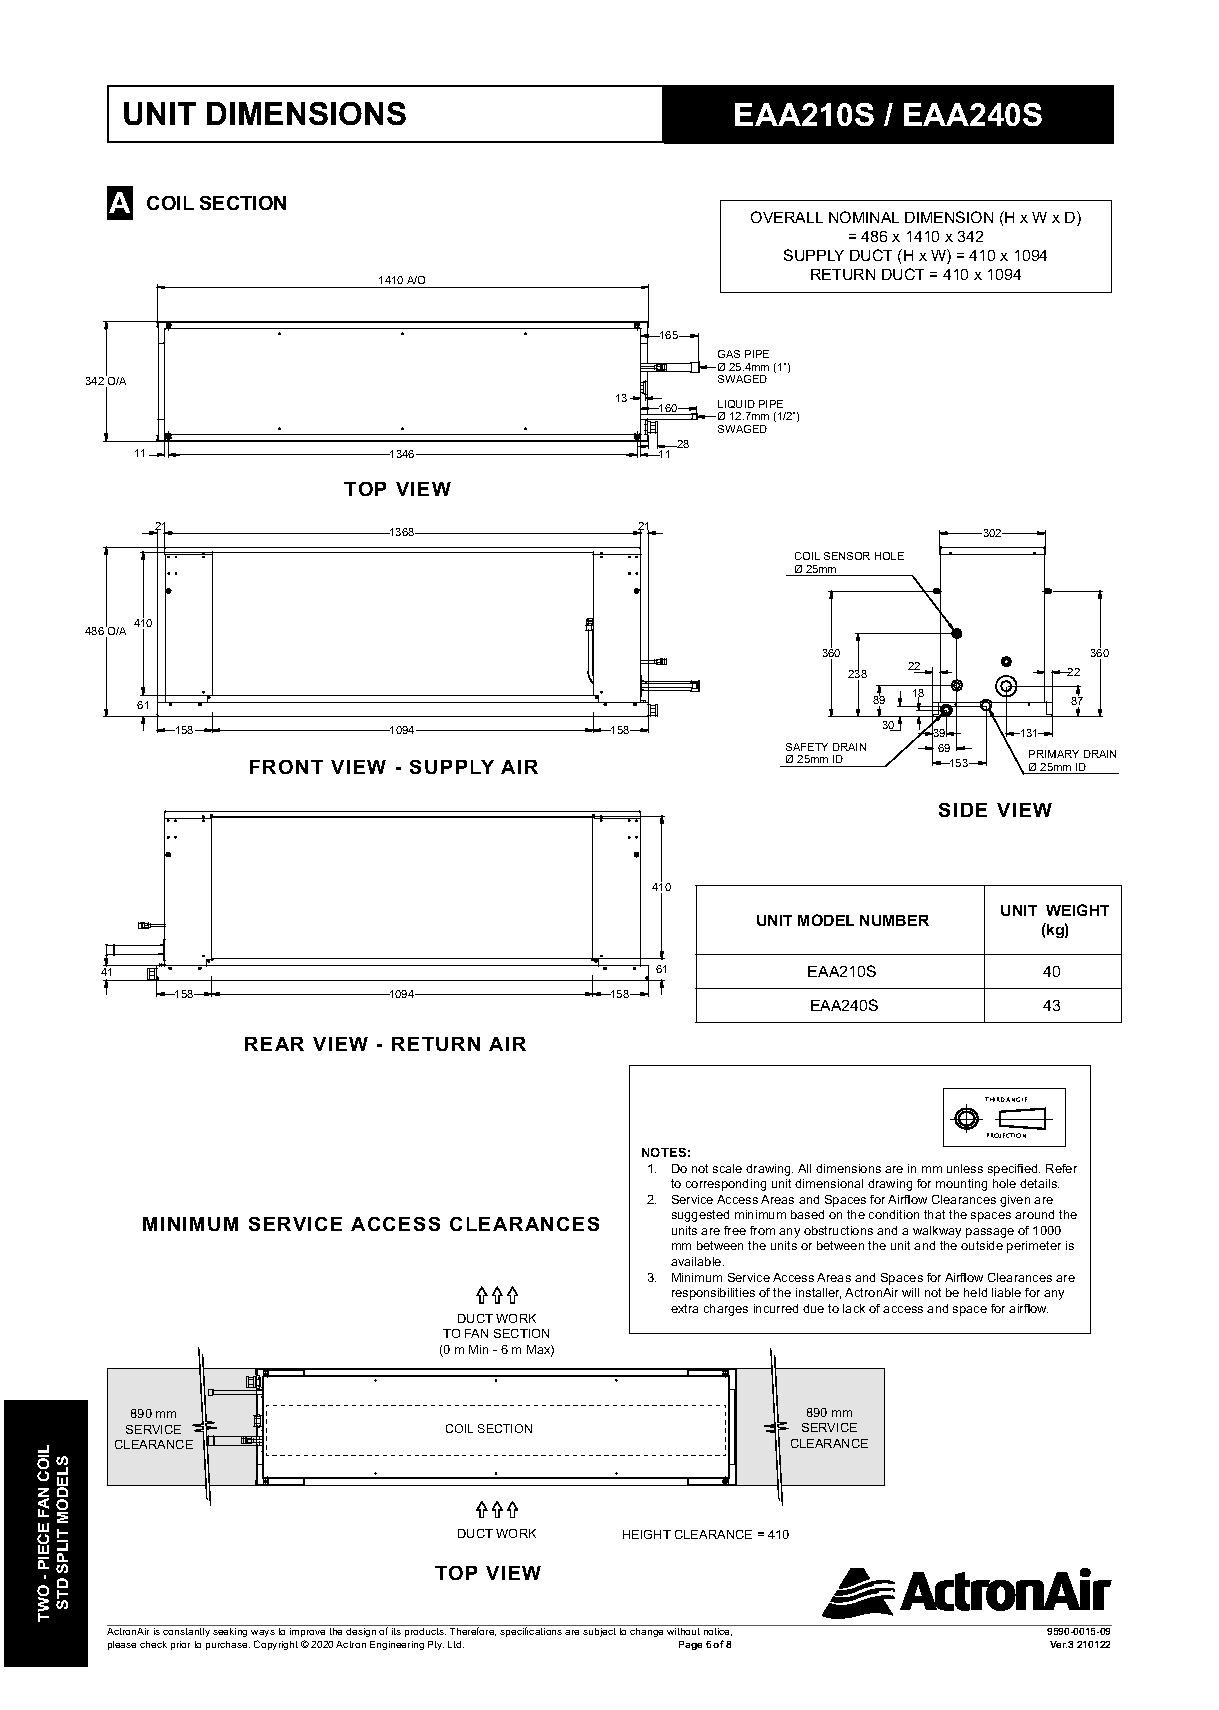 This page has height=1710, width=1219. What do you see at coordinates (787, 217) in the page?
I see `OVERALL` at bounding box center [787, 217].
